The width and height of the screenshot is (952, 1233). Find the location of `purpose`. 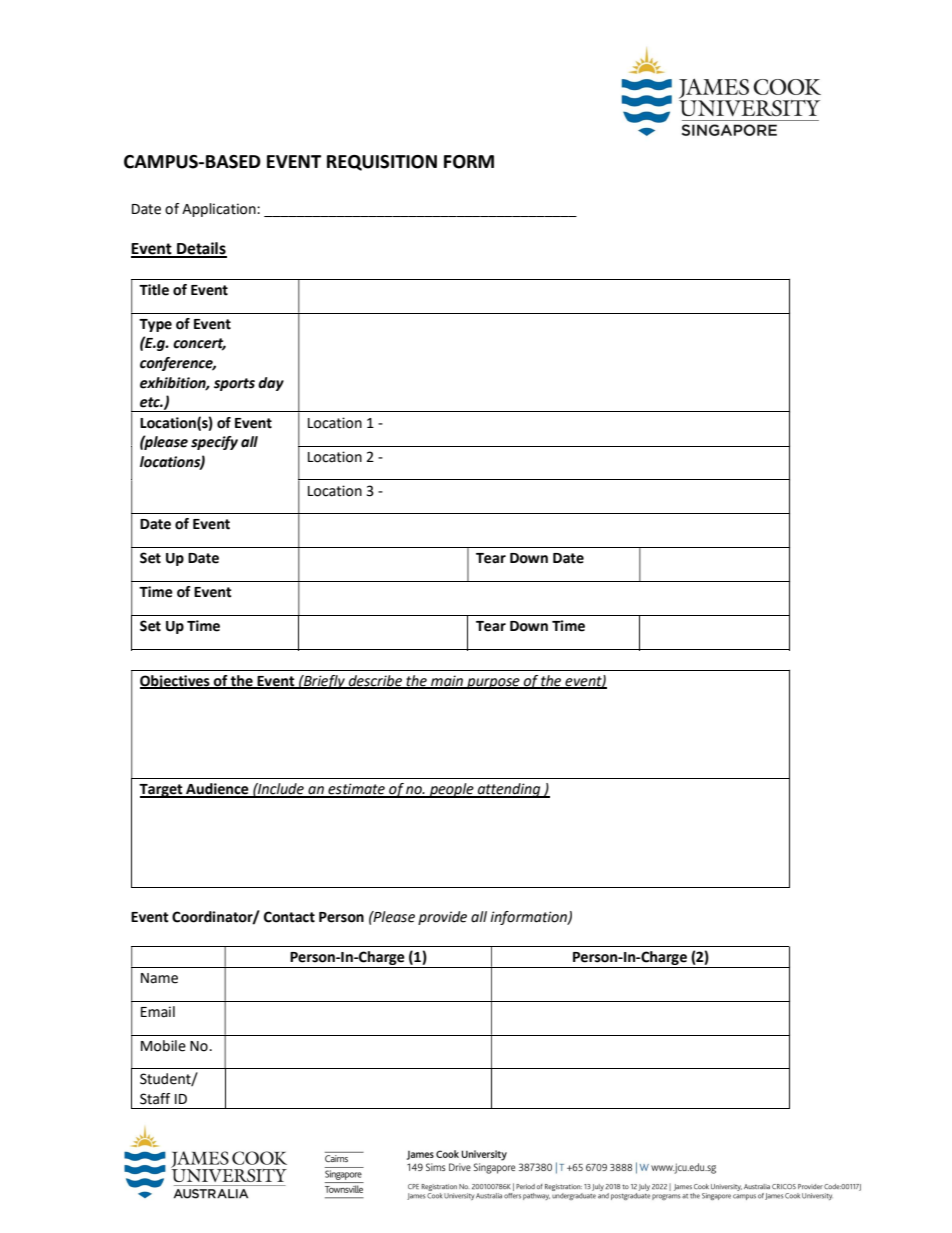

purpose is located at coordinates (493, 683).
